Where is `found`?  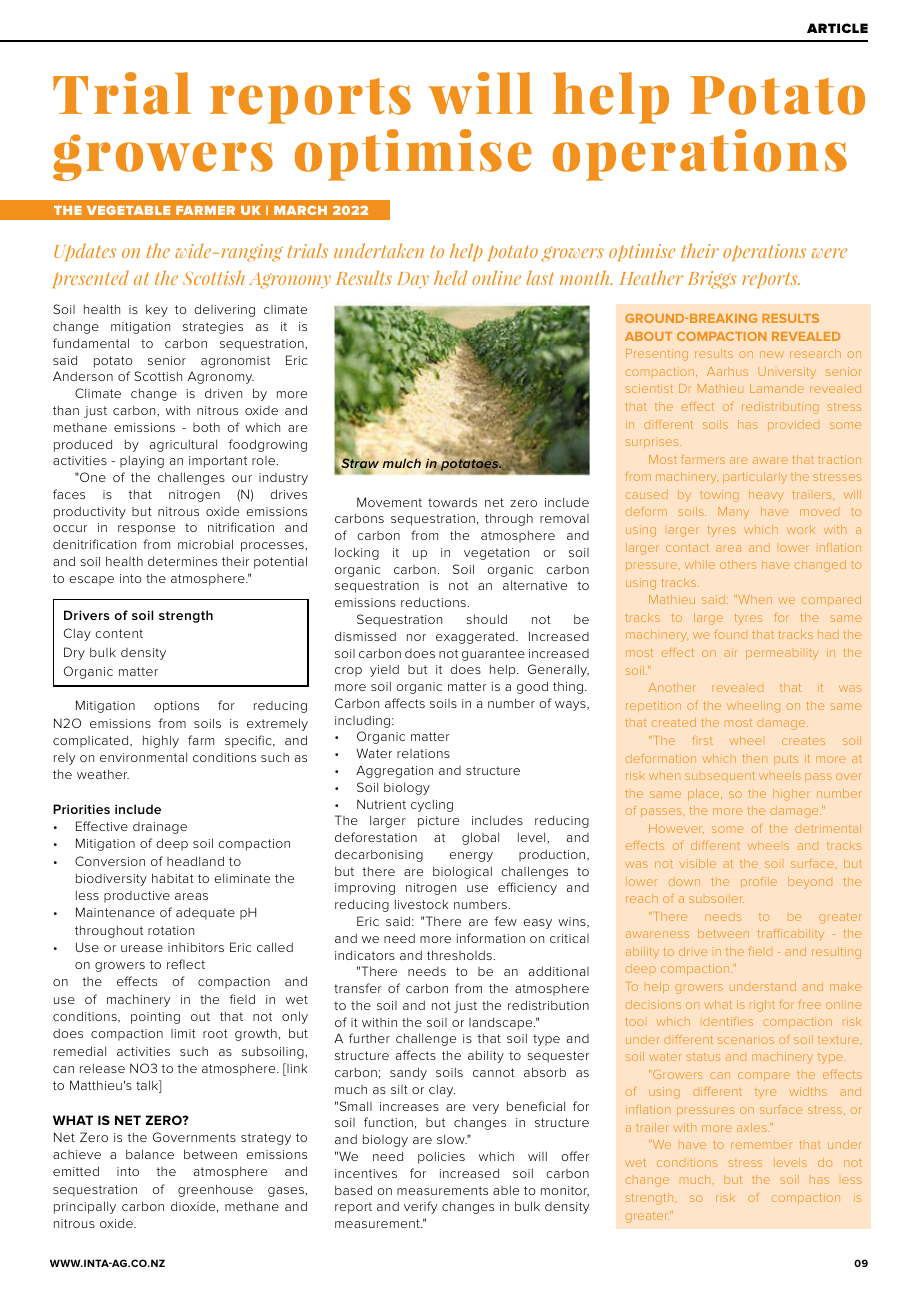
found is located at coordinates (730, 635).
